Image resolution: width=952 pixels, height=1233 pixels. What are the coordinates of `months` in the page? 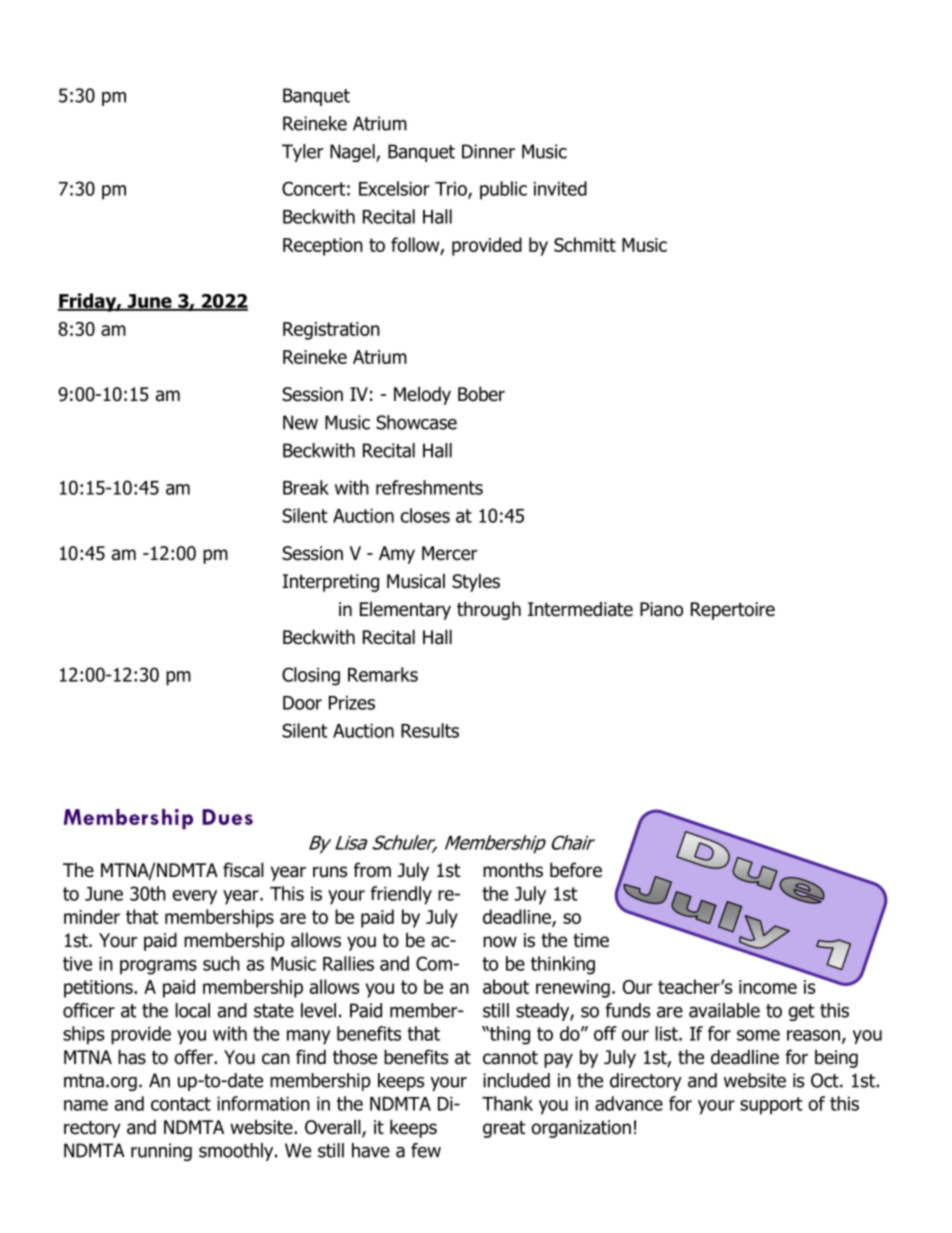 It's located at (513, 870).
